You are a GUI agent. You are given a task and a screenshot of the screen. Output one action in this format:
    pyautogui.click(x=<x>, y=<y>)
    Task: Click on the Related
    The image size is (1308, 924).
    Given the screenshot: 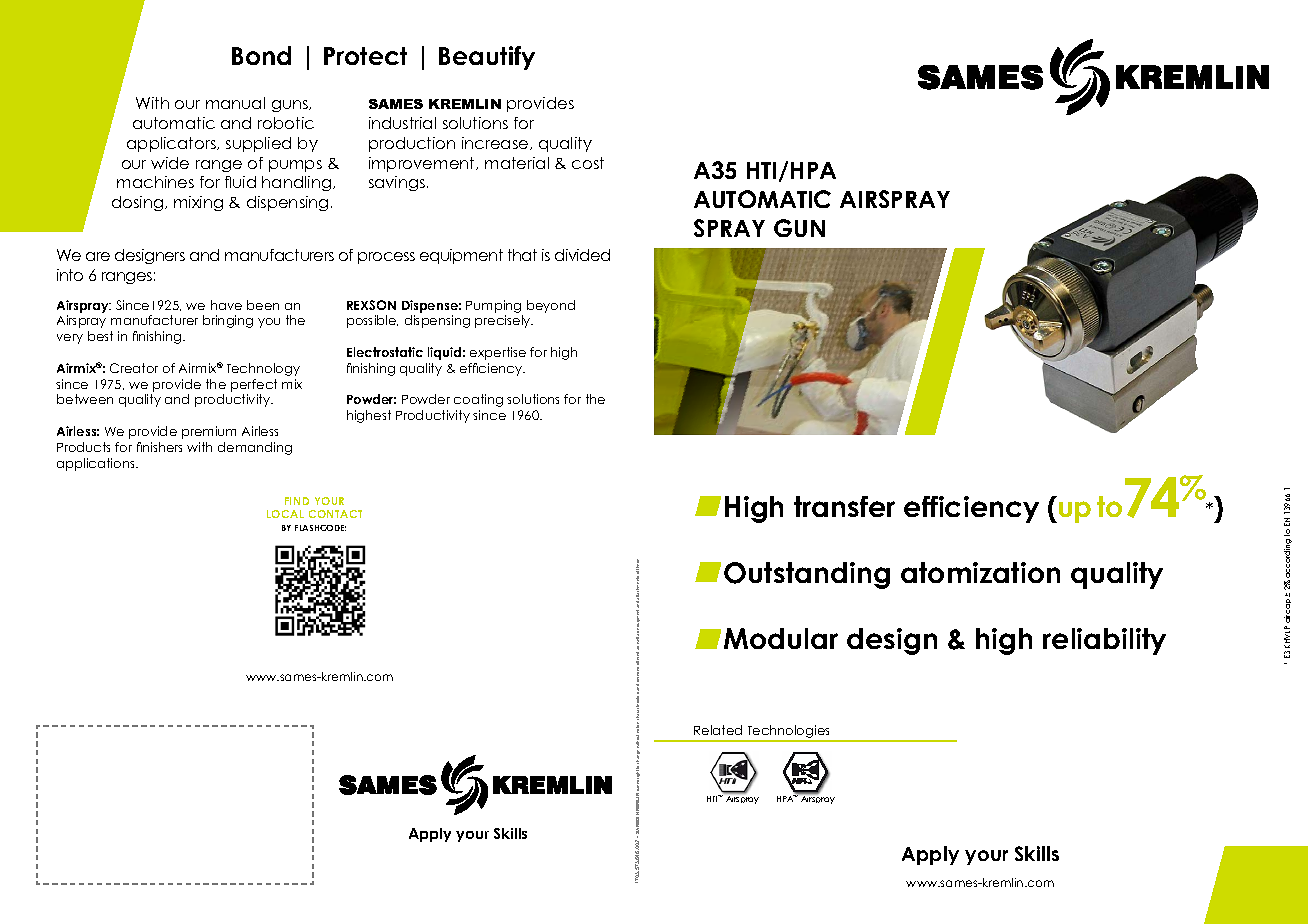 What is the action you would take?
    pyautogui.click(x=718, y=730)
